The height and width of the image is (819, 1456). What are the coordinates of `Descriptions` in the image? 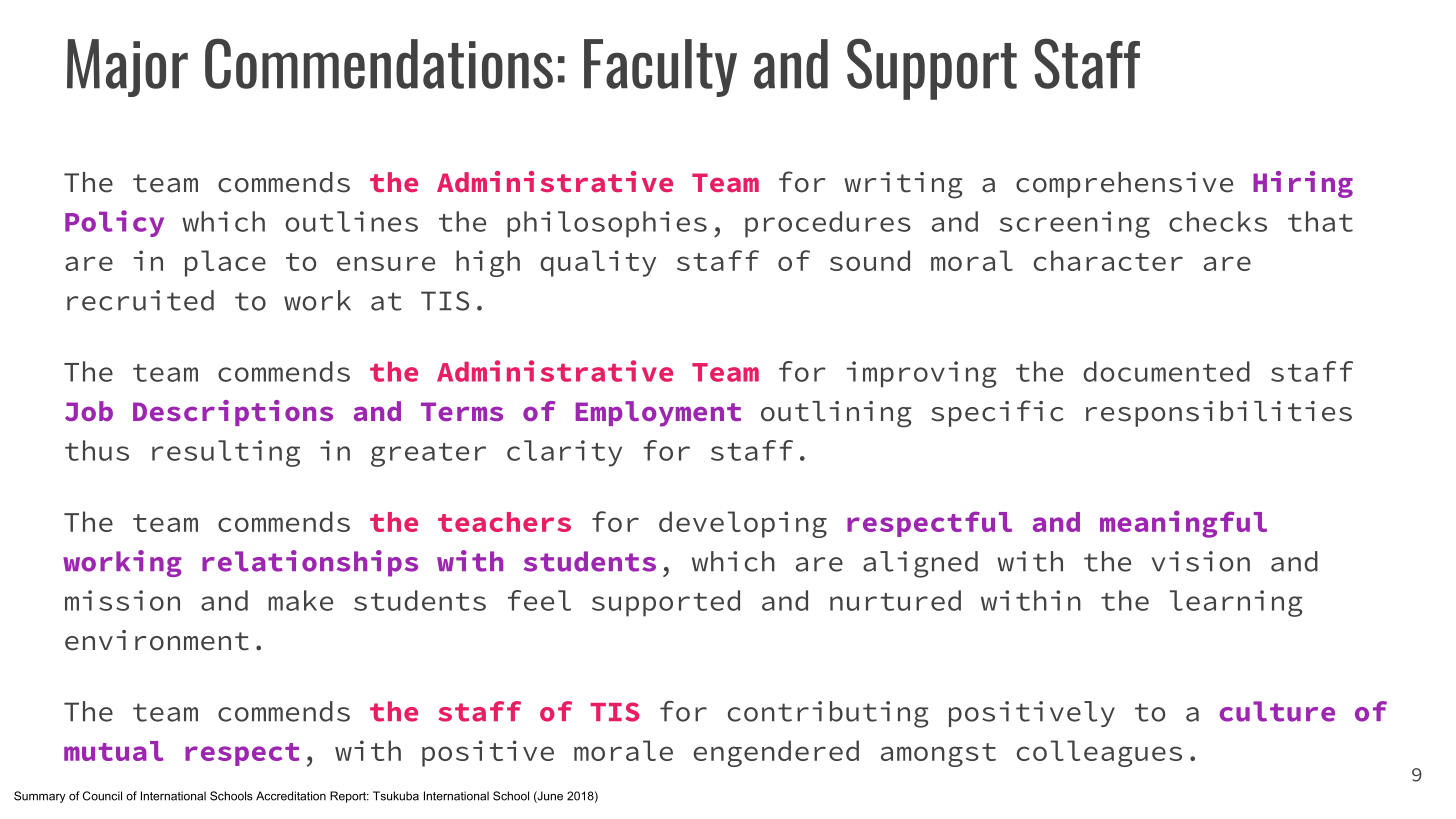 It's located at (233, 413).
